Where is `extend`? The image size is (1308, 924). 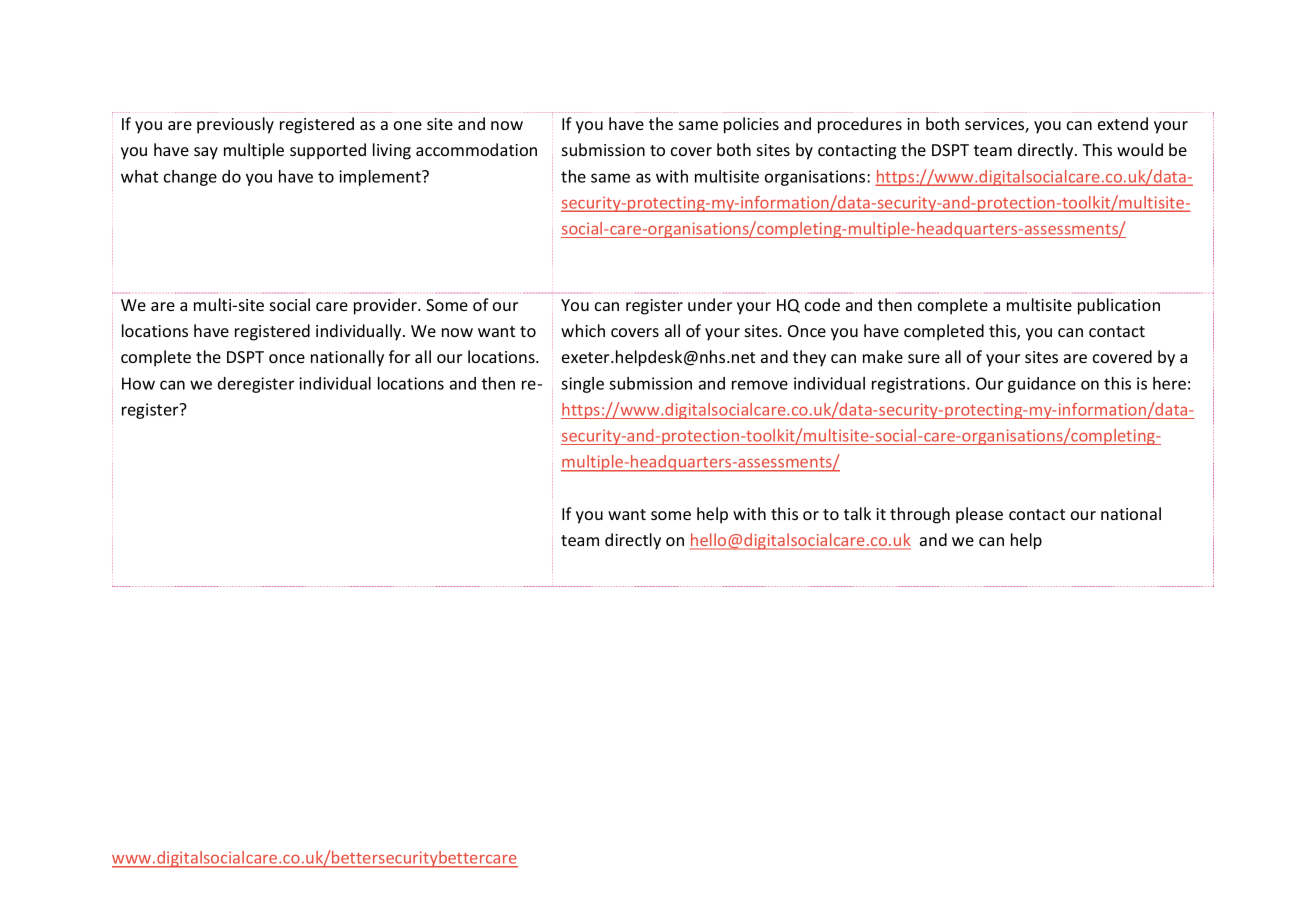 extend is located at coordinates (1123, 123).
